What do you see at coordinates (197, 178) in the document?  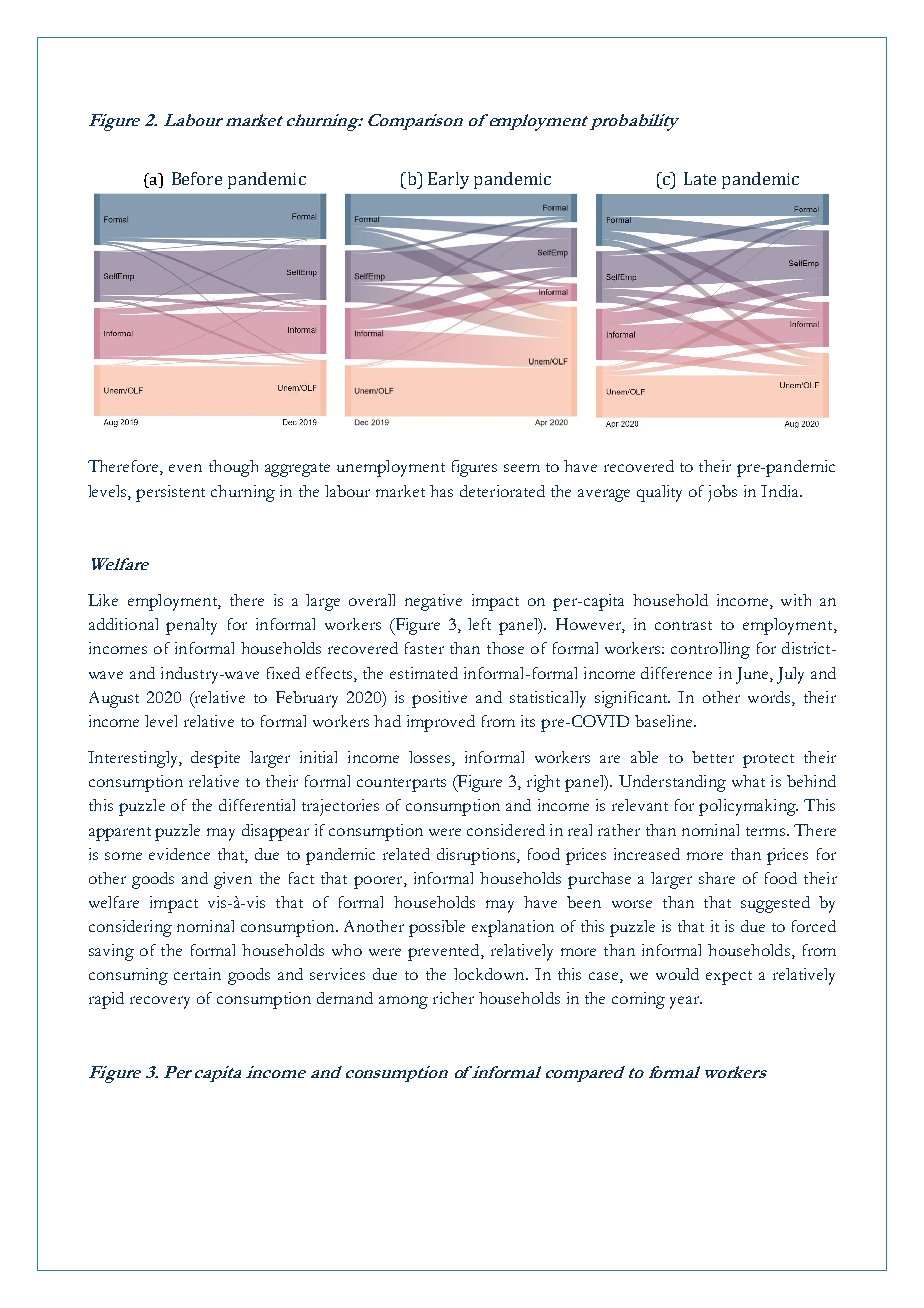 I see `Before` at bounding box center [197, 178].
